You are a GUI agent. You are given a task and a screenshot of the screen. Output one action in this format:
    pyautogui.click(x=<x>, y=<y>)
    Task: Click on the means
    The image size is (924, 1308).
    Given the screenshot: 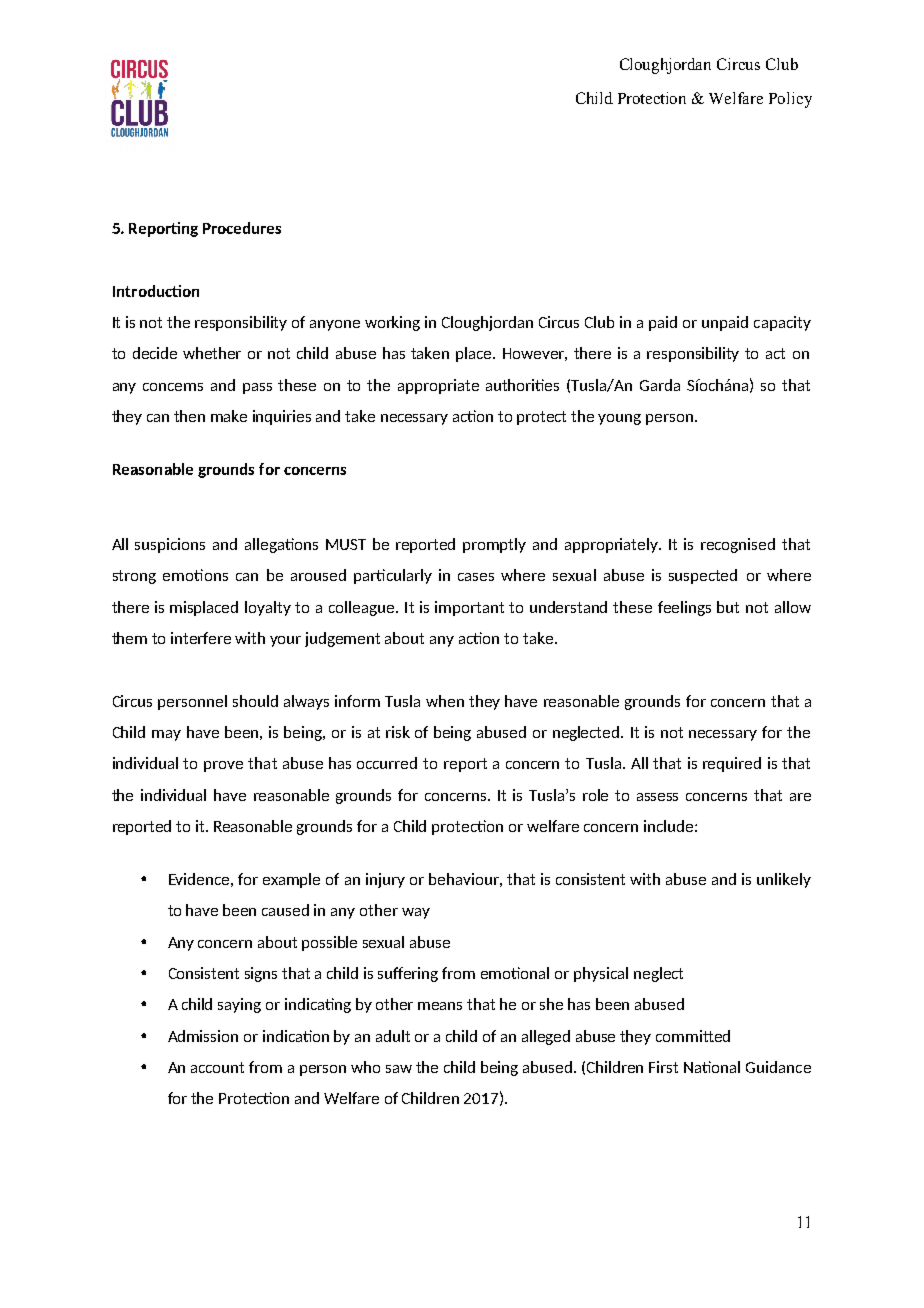 What is the action you would take?
    pyautogui.click(x=440, y=1006)
